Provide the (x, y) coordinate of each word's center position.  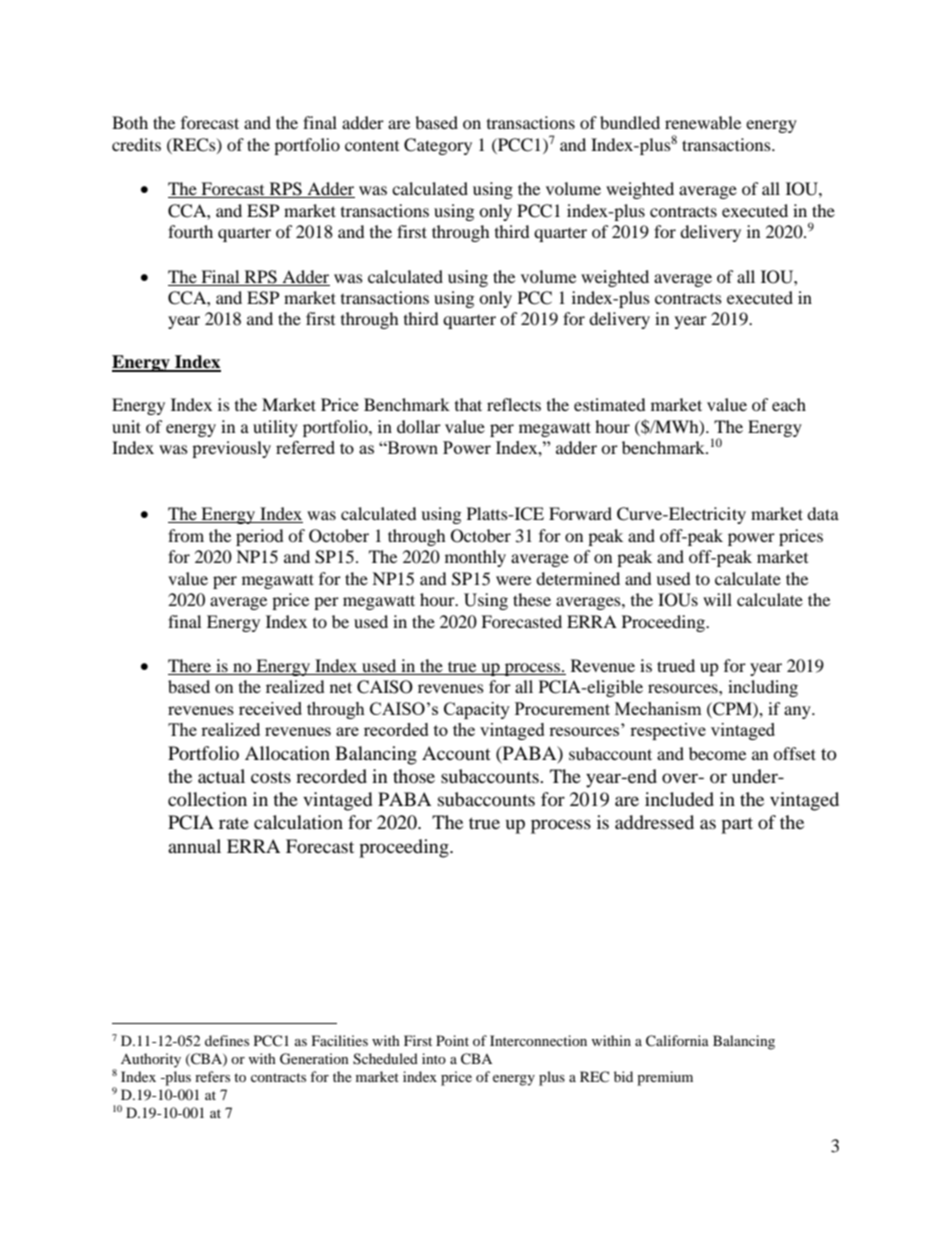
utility (275, 428)
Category (438, 146)
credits (136, 144)
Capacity (477, 710)
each (789, 404)
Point (452, 1040)
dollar (419, 426)
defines (227, 1040)
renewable (703, 122)
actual (221, 776)
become (717, 753)
